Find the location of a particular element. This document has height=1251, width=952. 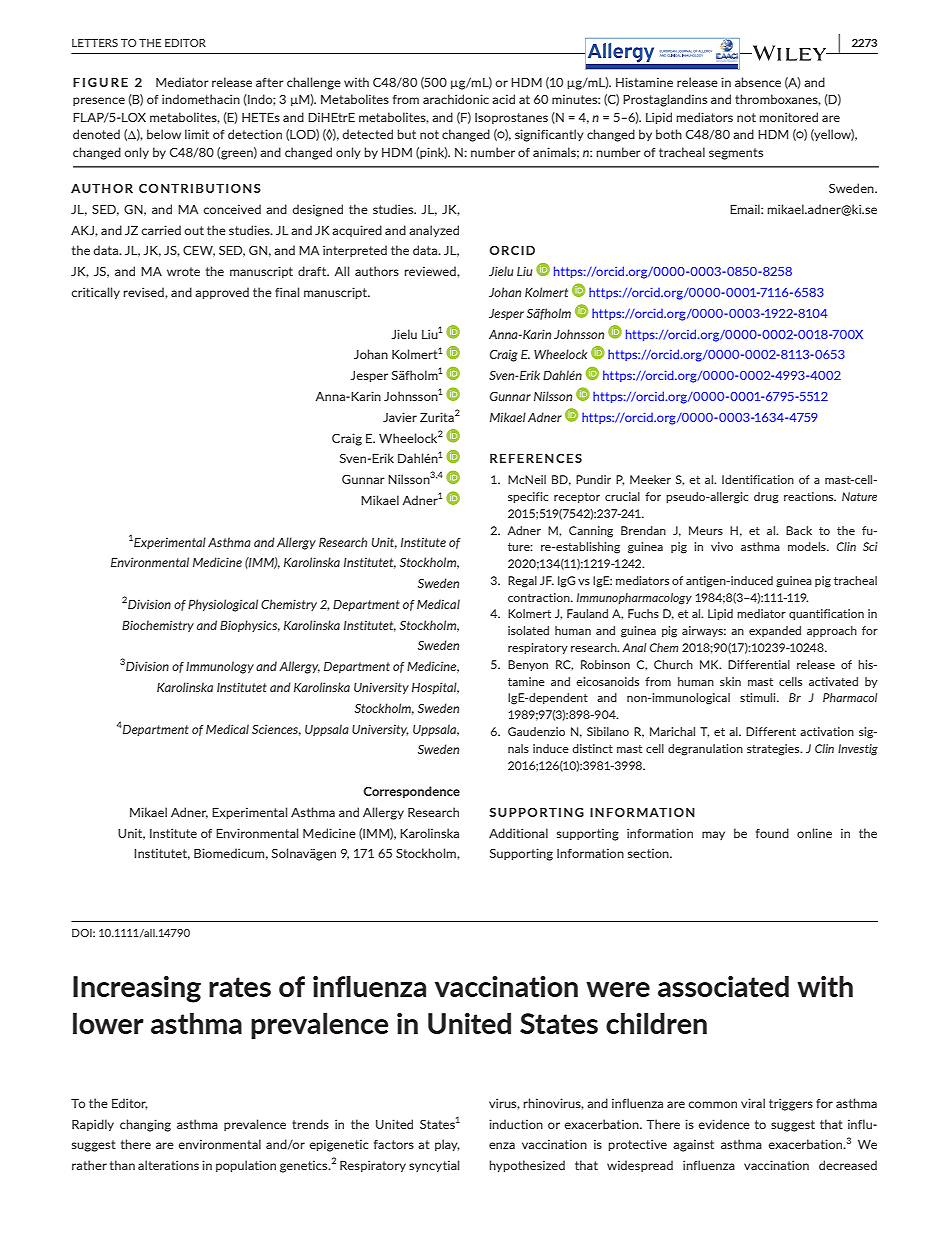

expanded is located at coordinates (775, 631).
